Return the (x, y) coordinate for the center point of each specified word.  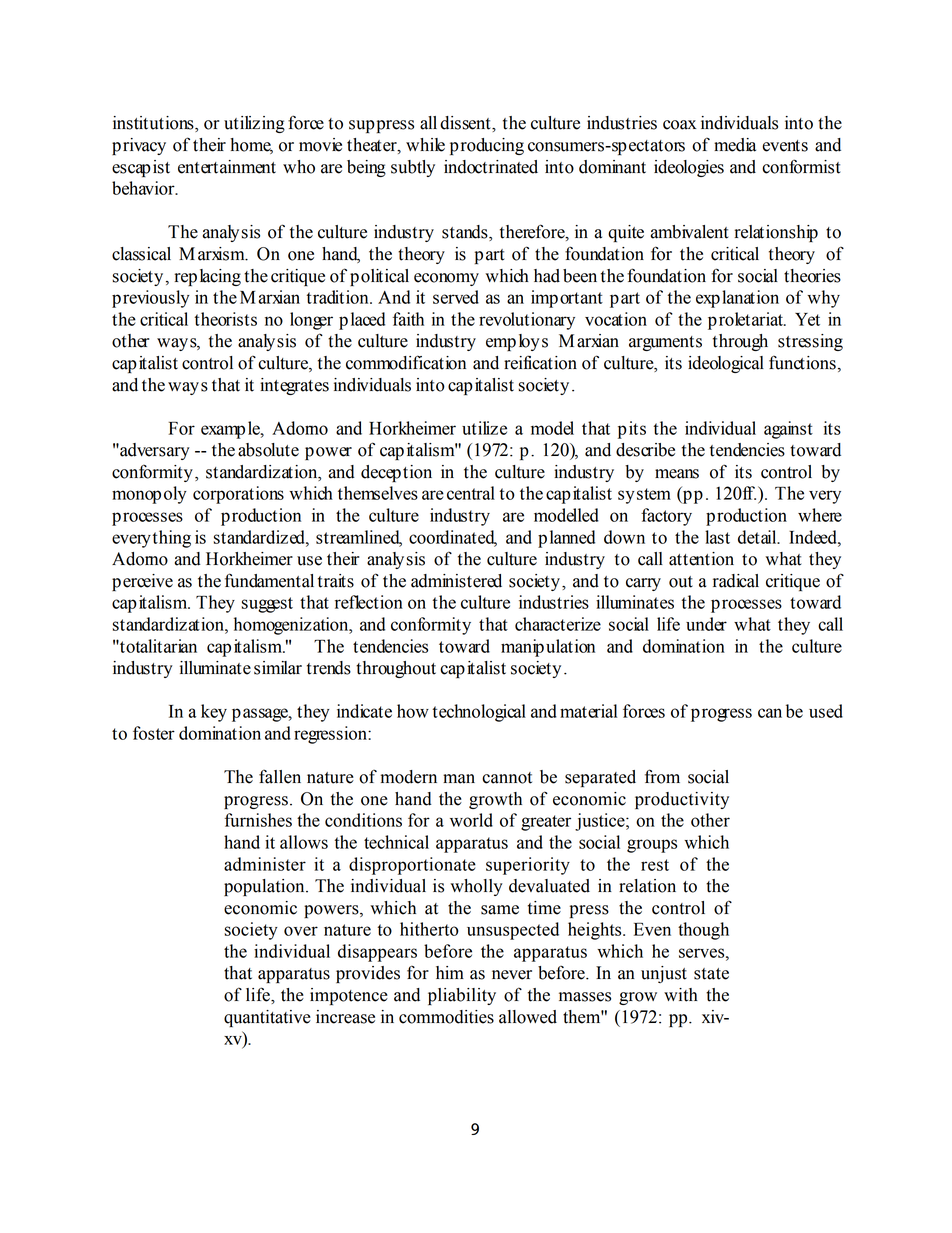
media (735, 145)
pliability (462, 996)
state (711, 974)
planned (566, 539)
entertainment (227, 167)
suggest (267, 605)
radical (736, 581)
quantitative (267, 1018)
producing (487, 146)
